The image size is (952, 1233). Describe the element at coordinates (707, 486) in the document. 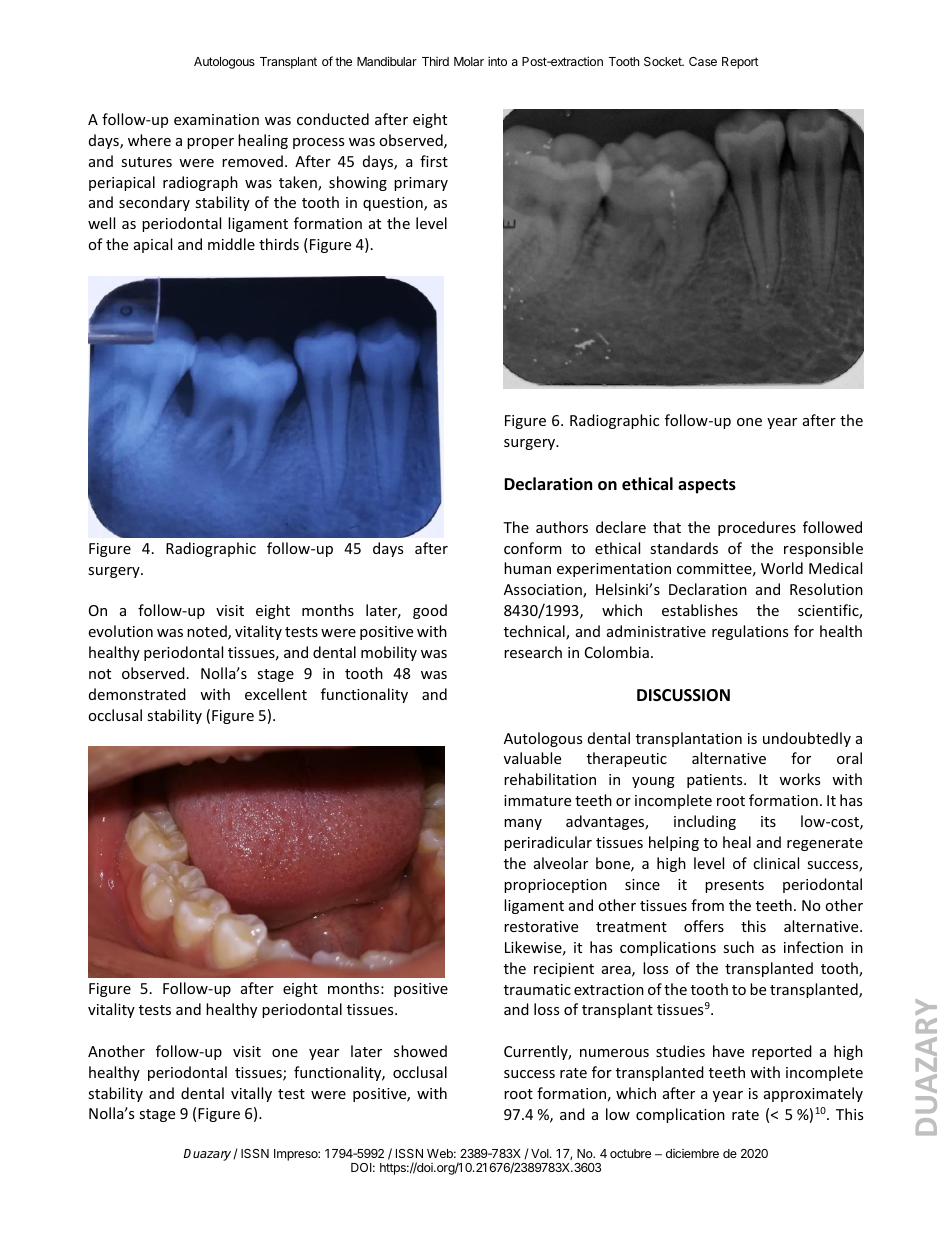

I see `aspects` at that location.
